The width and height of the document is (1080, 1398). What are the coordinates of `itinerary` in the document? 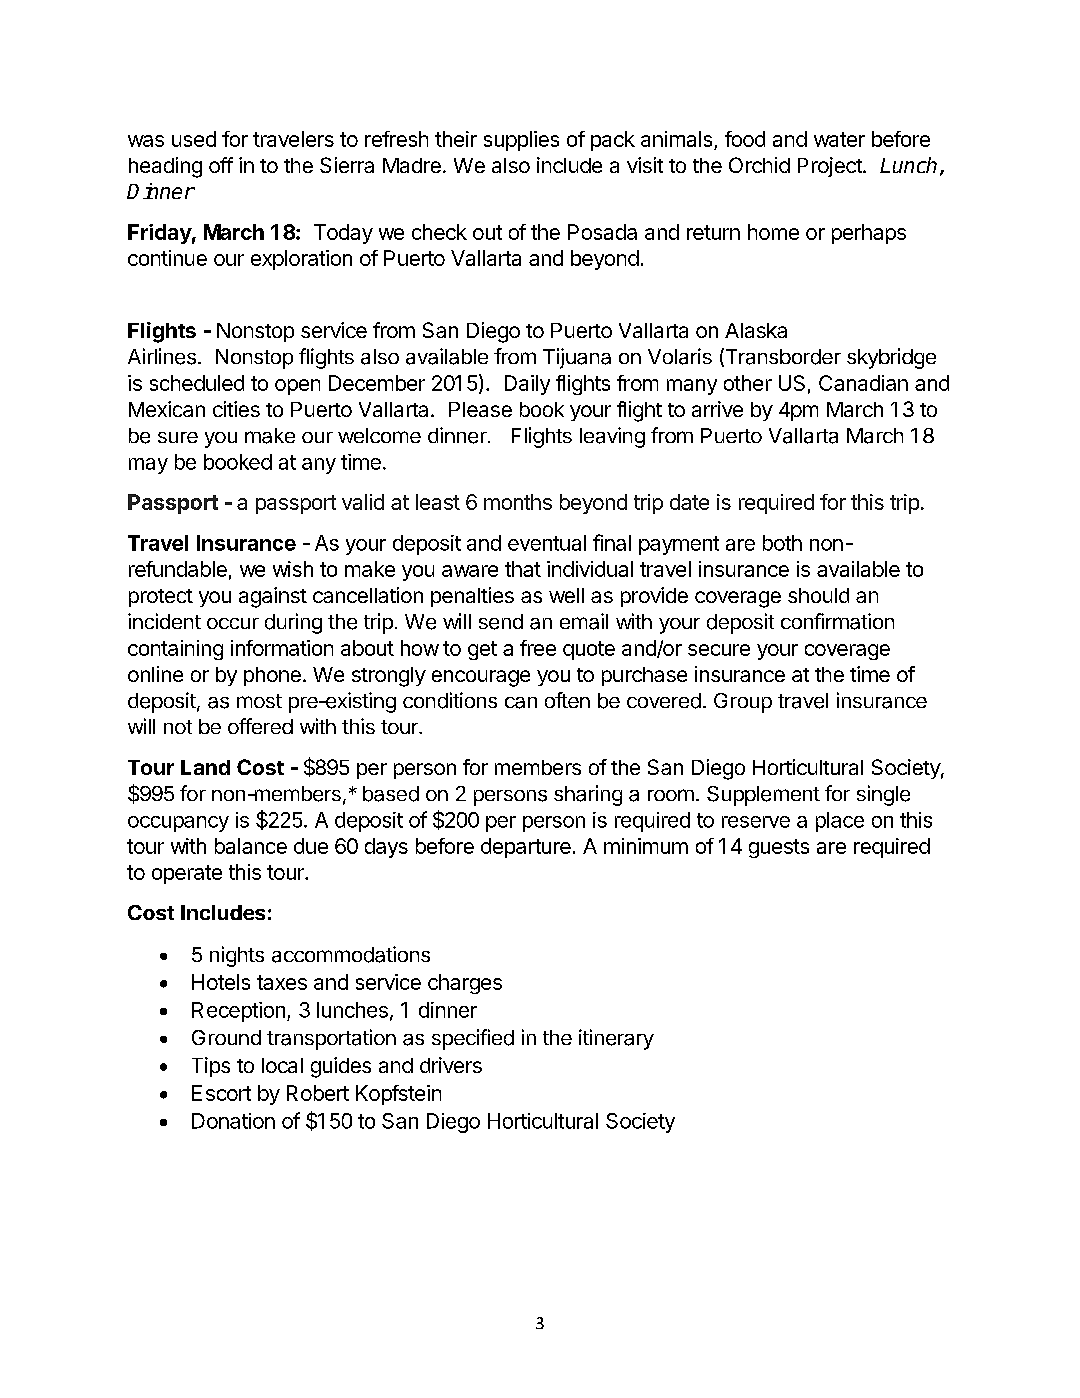 It's located at (616, 1039).
